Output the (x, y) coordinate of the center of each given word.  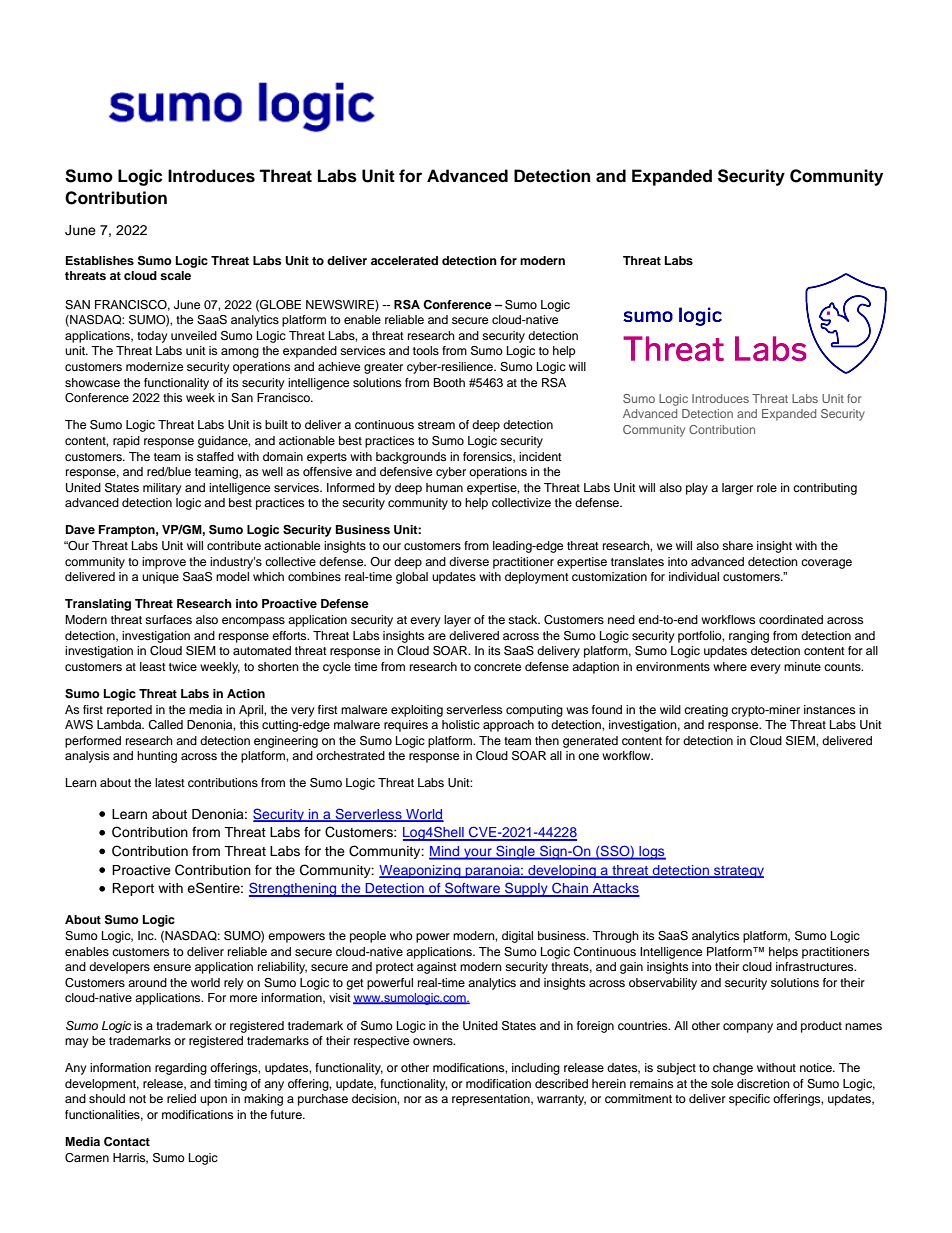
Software (472, 889)
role (767, 487)
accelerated (404, 260)
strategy (738, 872)
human (444, 487)
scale (175, 275)
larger (737, 489)
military (162, 489)
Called (165, 725)
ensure (172, 967)
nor (413, 1099)
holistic (461, 724)
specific (749, 1100)
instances (829, 709)
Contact (127, 1142)
